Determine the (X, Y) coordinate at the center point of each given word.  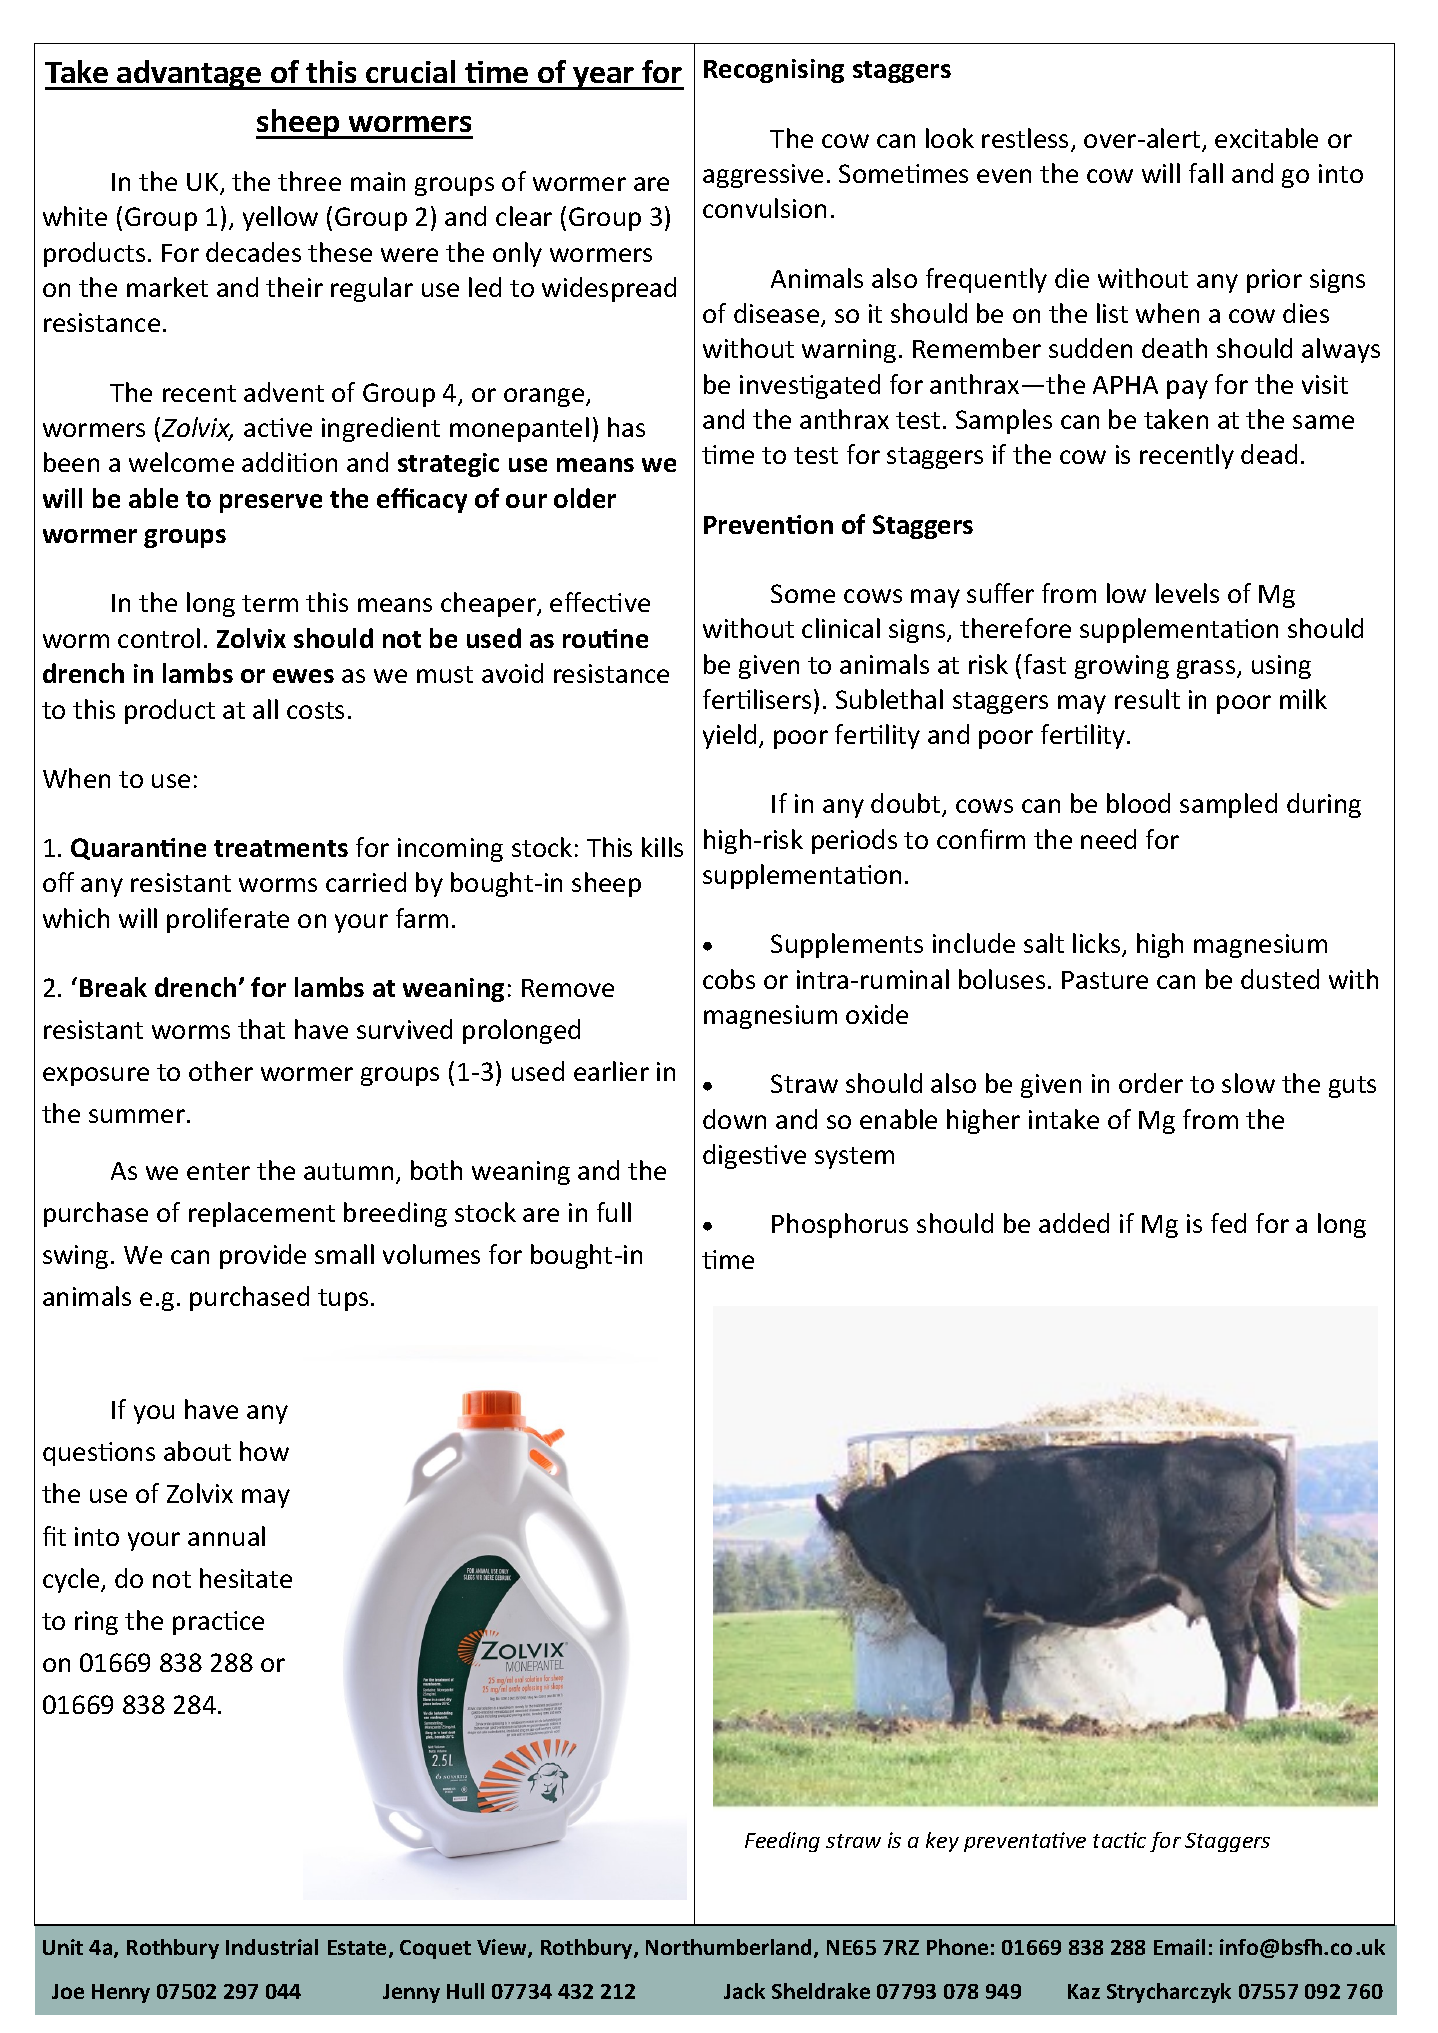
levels (1187, 593)
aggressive (763, 176)
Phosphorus (840, 1225)
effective (600, 602)
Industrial (272, 1947)
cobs (729, 979)
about (197, 1451)
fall (1206, 173)
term (270, 603)
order (1151, 1083)
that (261, 1029)
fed (1228, 1223)
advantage (190, 75)
